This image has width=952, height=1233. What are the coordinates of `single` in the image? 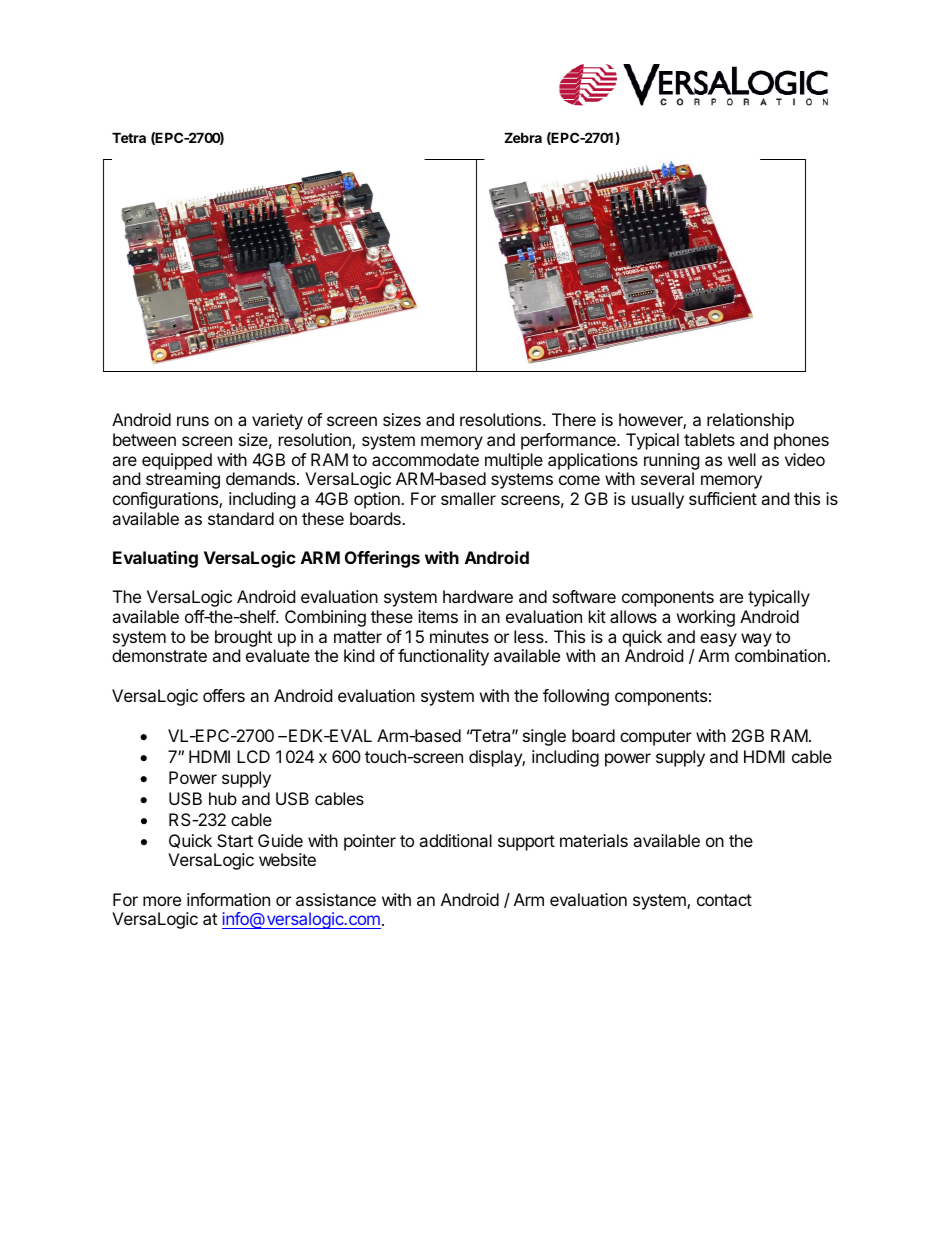 It's located at (544, 737).
